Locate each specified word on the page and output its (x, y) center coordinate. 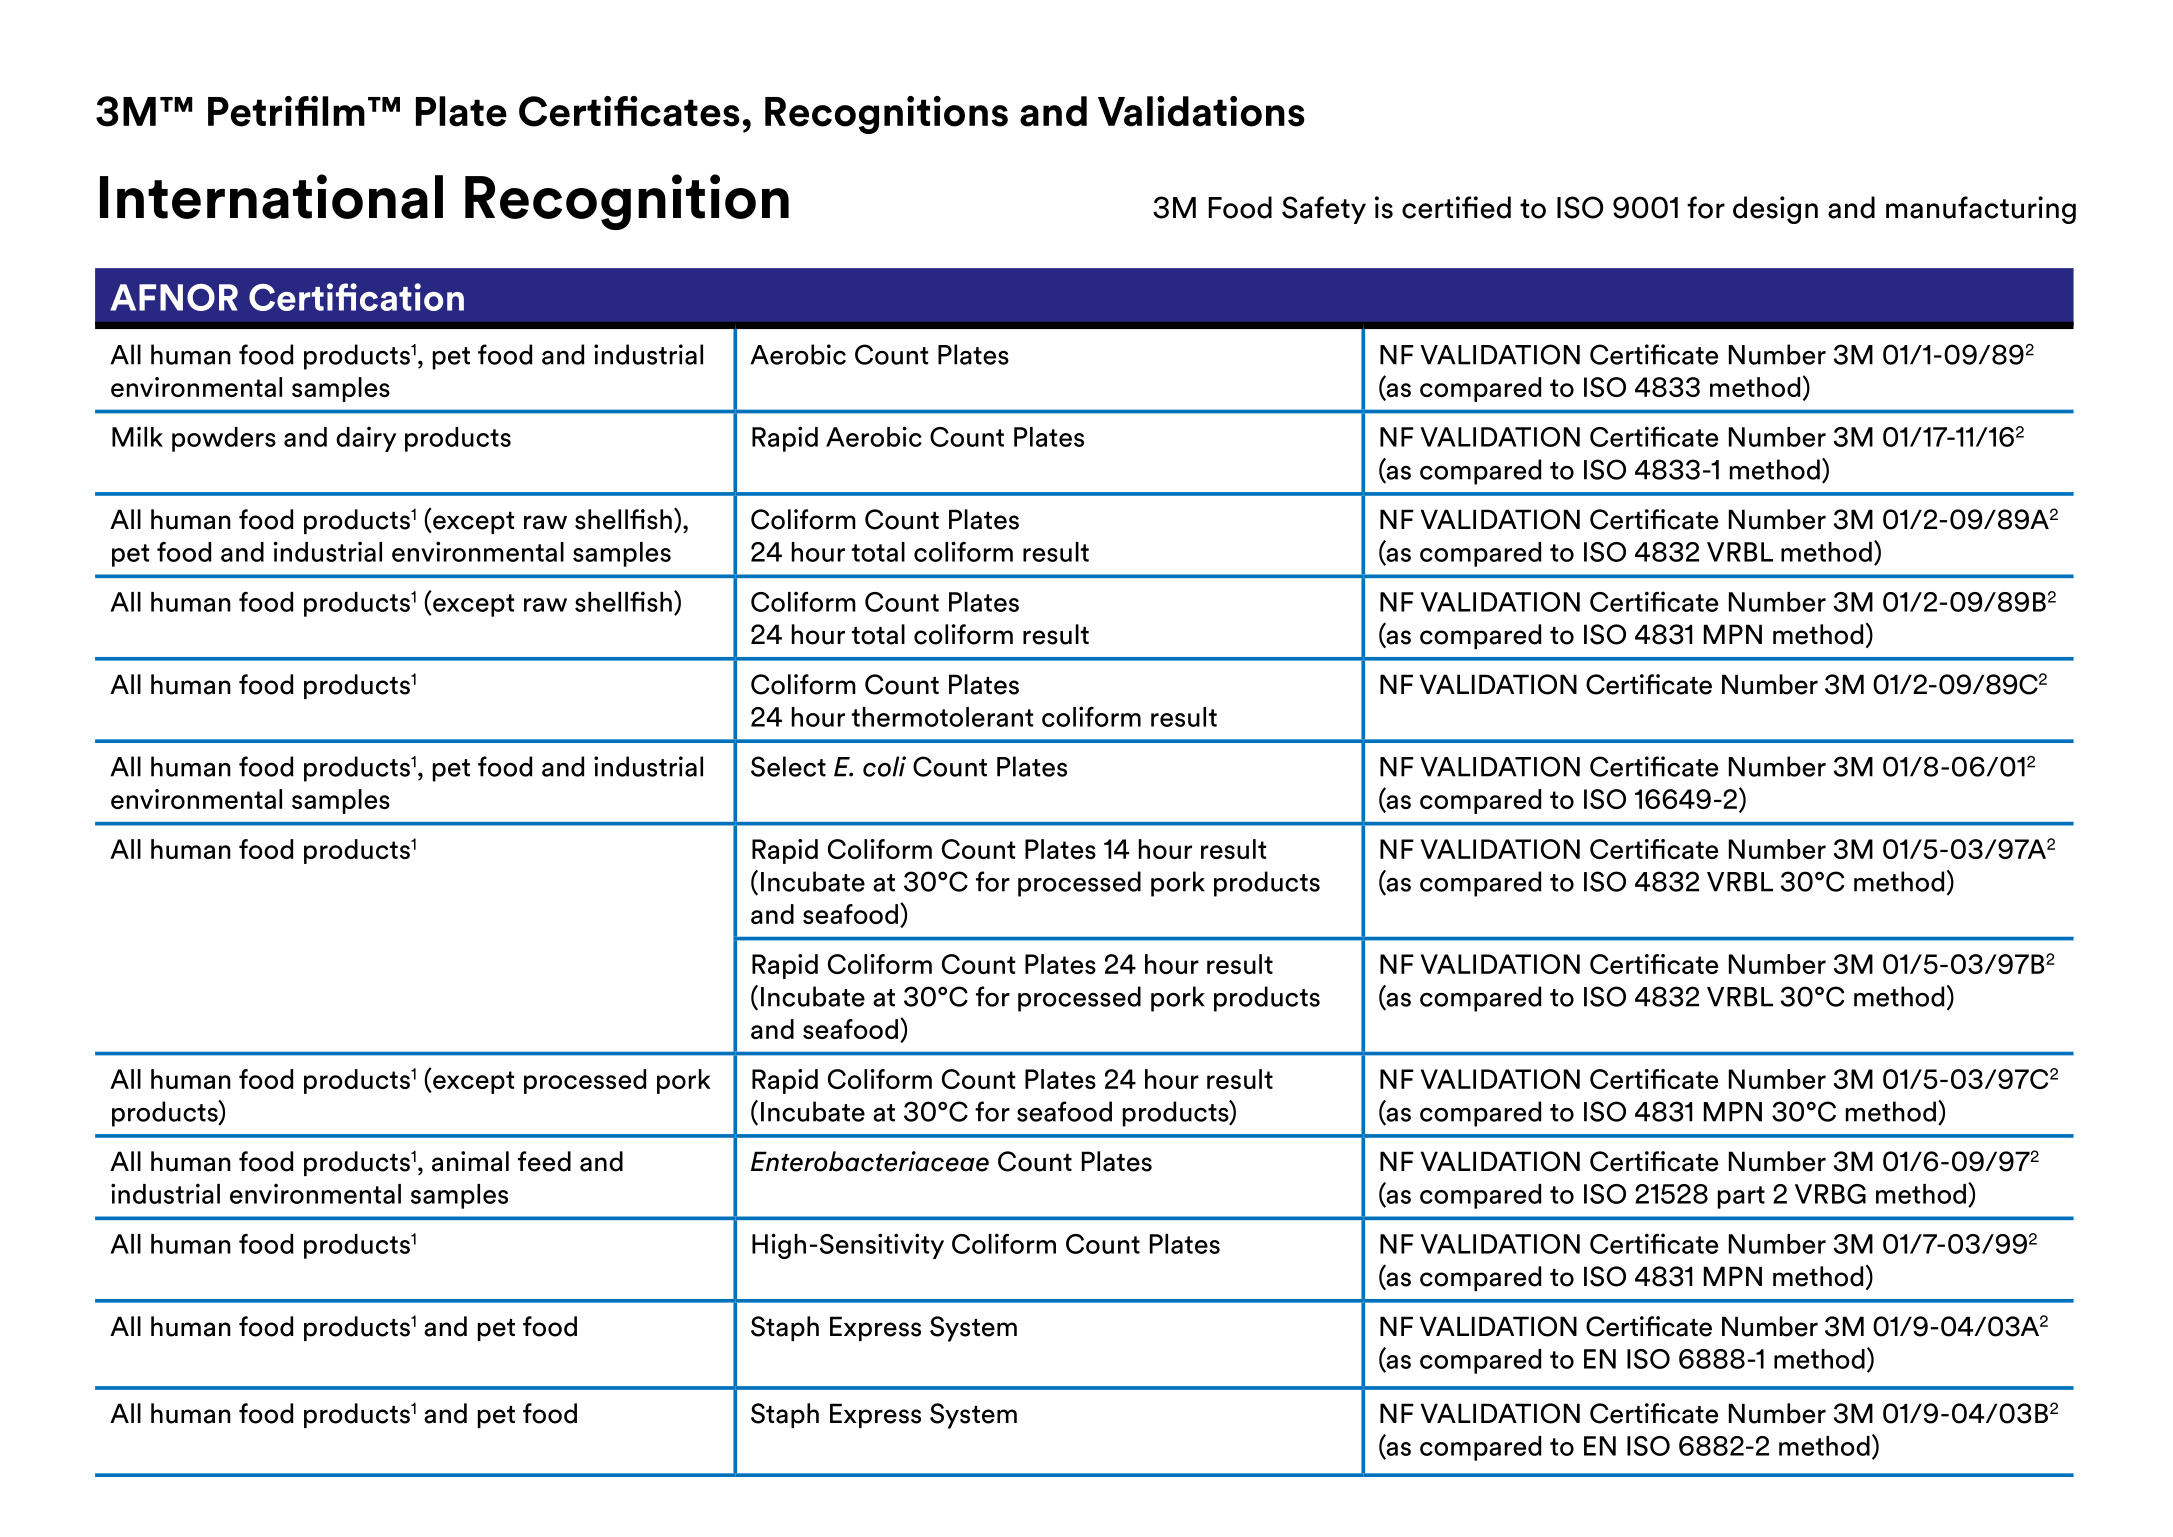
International (271, 196)
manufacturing (1981, 210)
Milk (137, 436)
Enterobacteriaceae (870, 1161)
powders (224, 439)
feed (544, 1161)
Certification (356, 297)
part (1741, 1197)
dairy (366, 439)
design (1775, 210)
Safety (1324, 210)
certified (1456, 207)
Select (788, 766)
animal (470, 1161)
